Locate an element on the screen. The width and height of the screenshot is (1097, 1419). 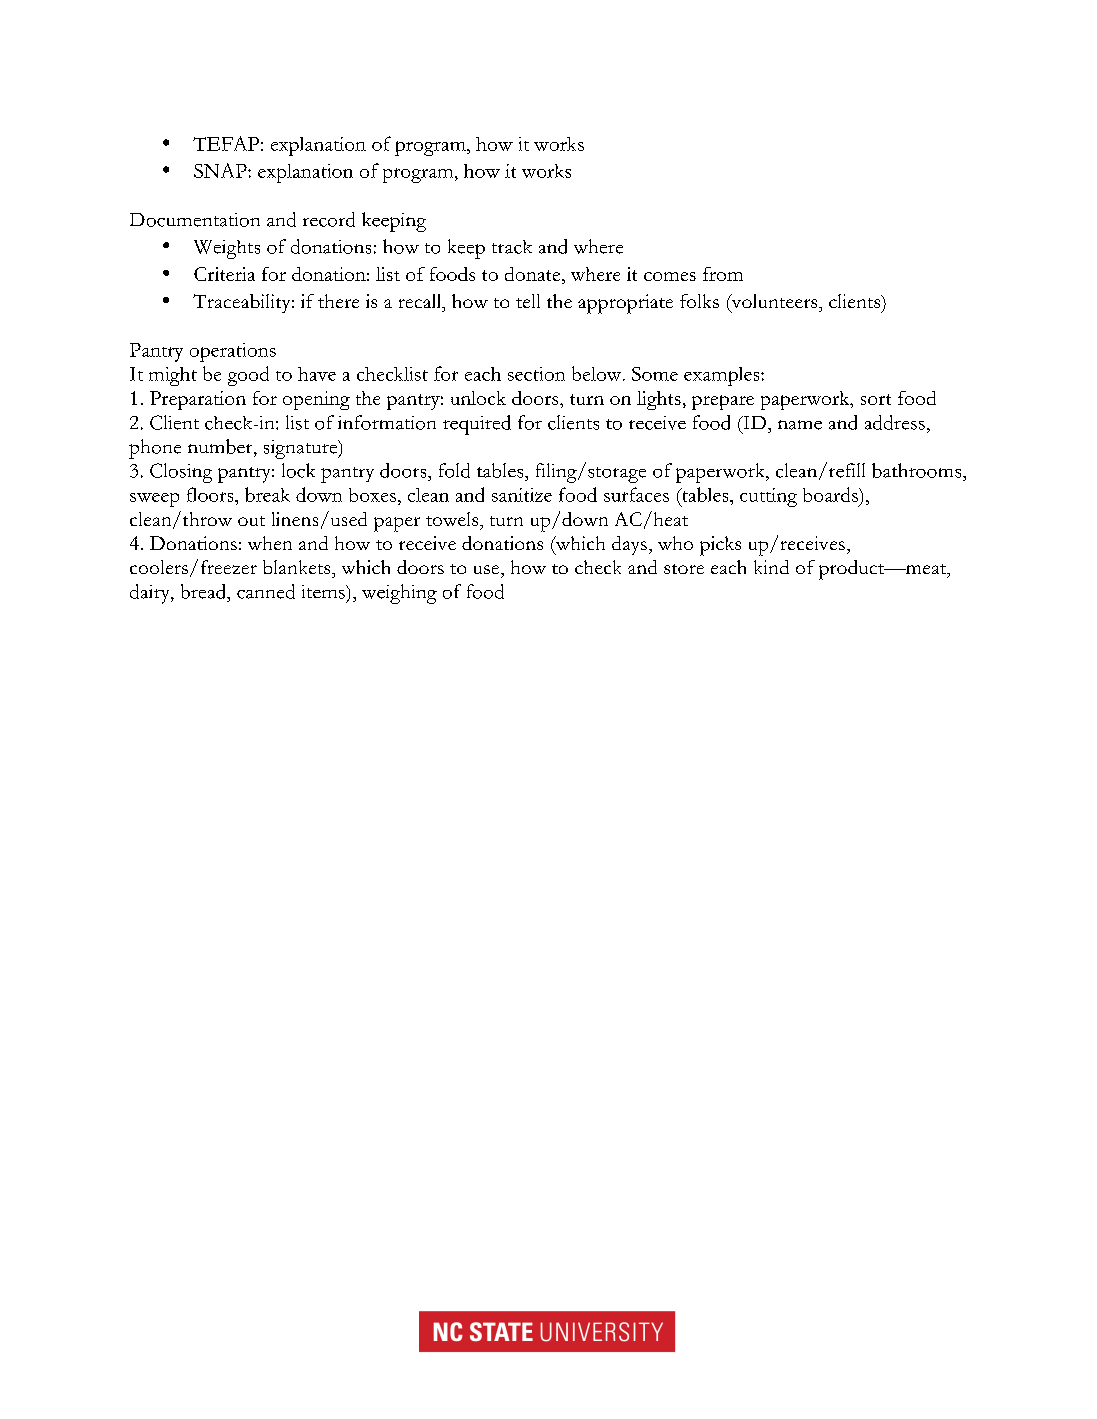
sanitize is located at coordinates (522, 495).
